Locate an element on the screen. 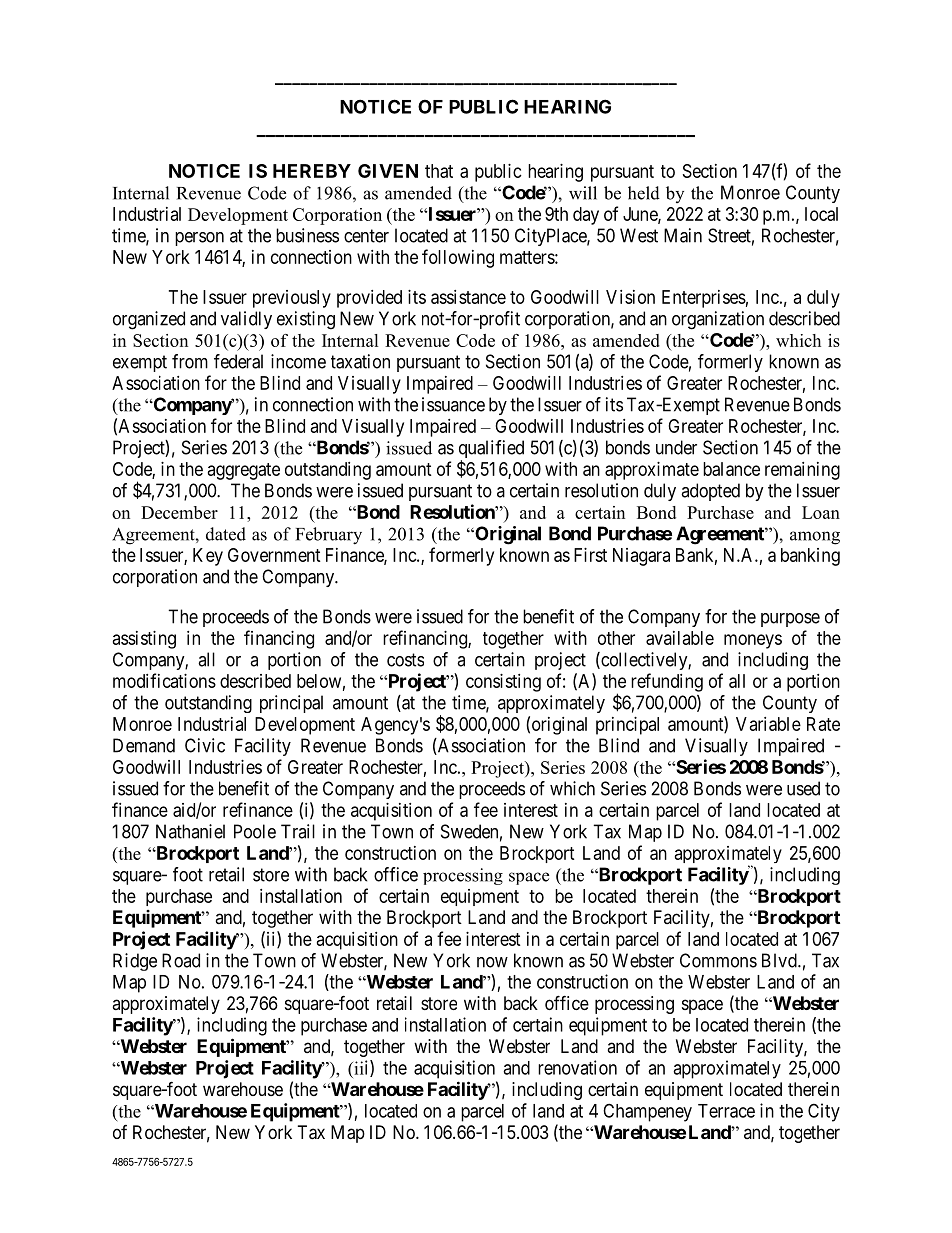 The height and width of the screenshot is (1233, 952). assisting is located at coordinates (144, 640).
